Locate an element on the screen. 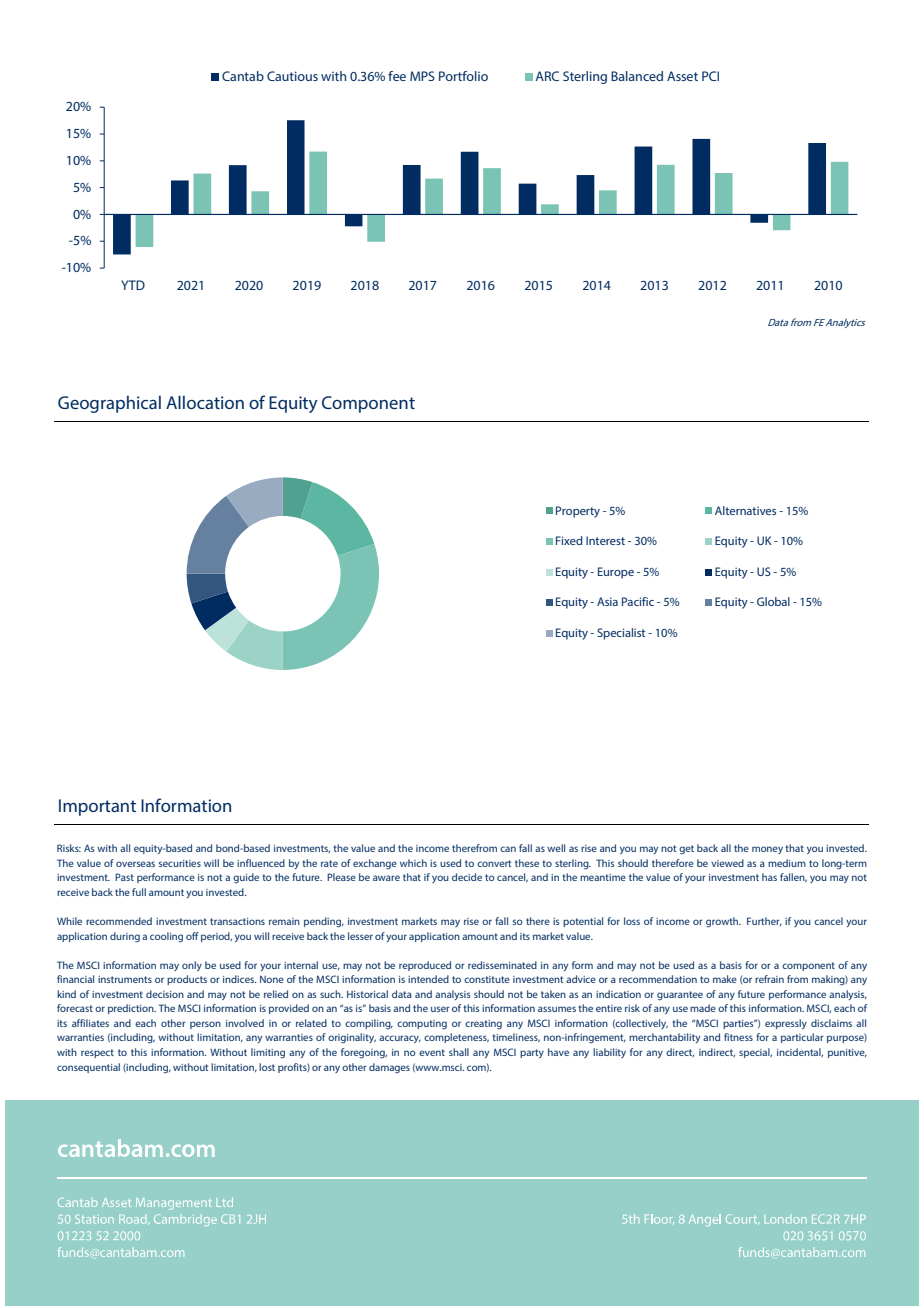 This screenshot has height=1308, width=924. convert is located at coordinates (494, 863).
